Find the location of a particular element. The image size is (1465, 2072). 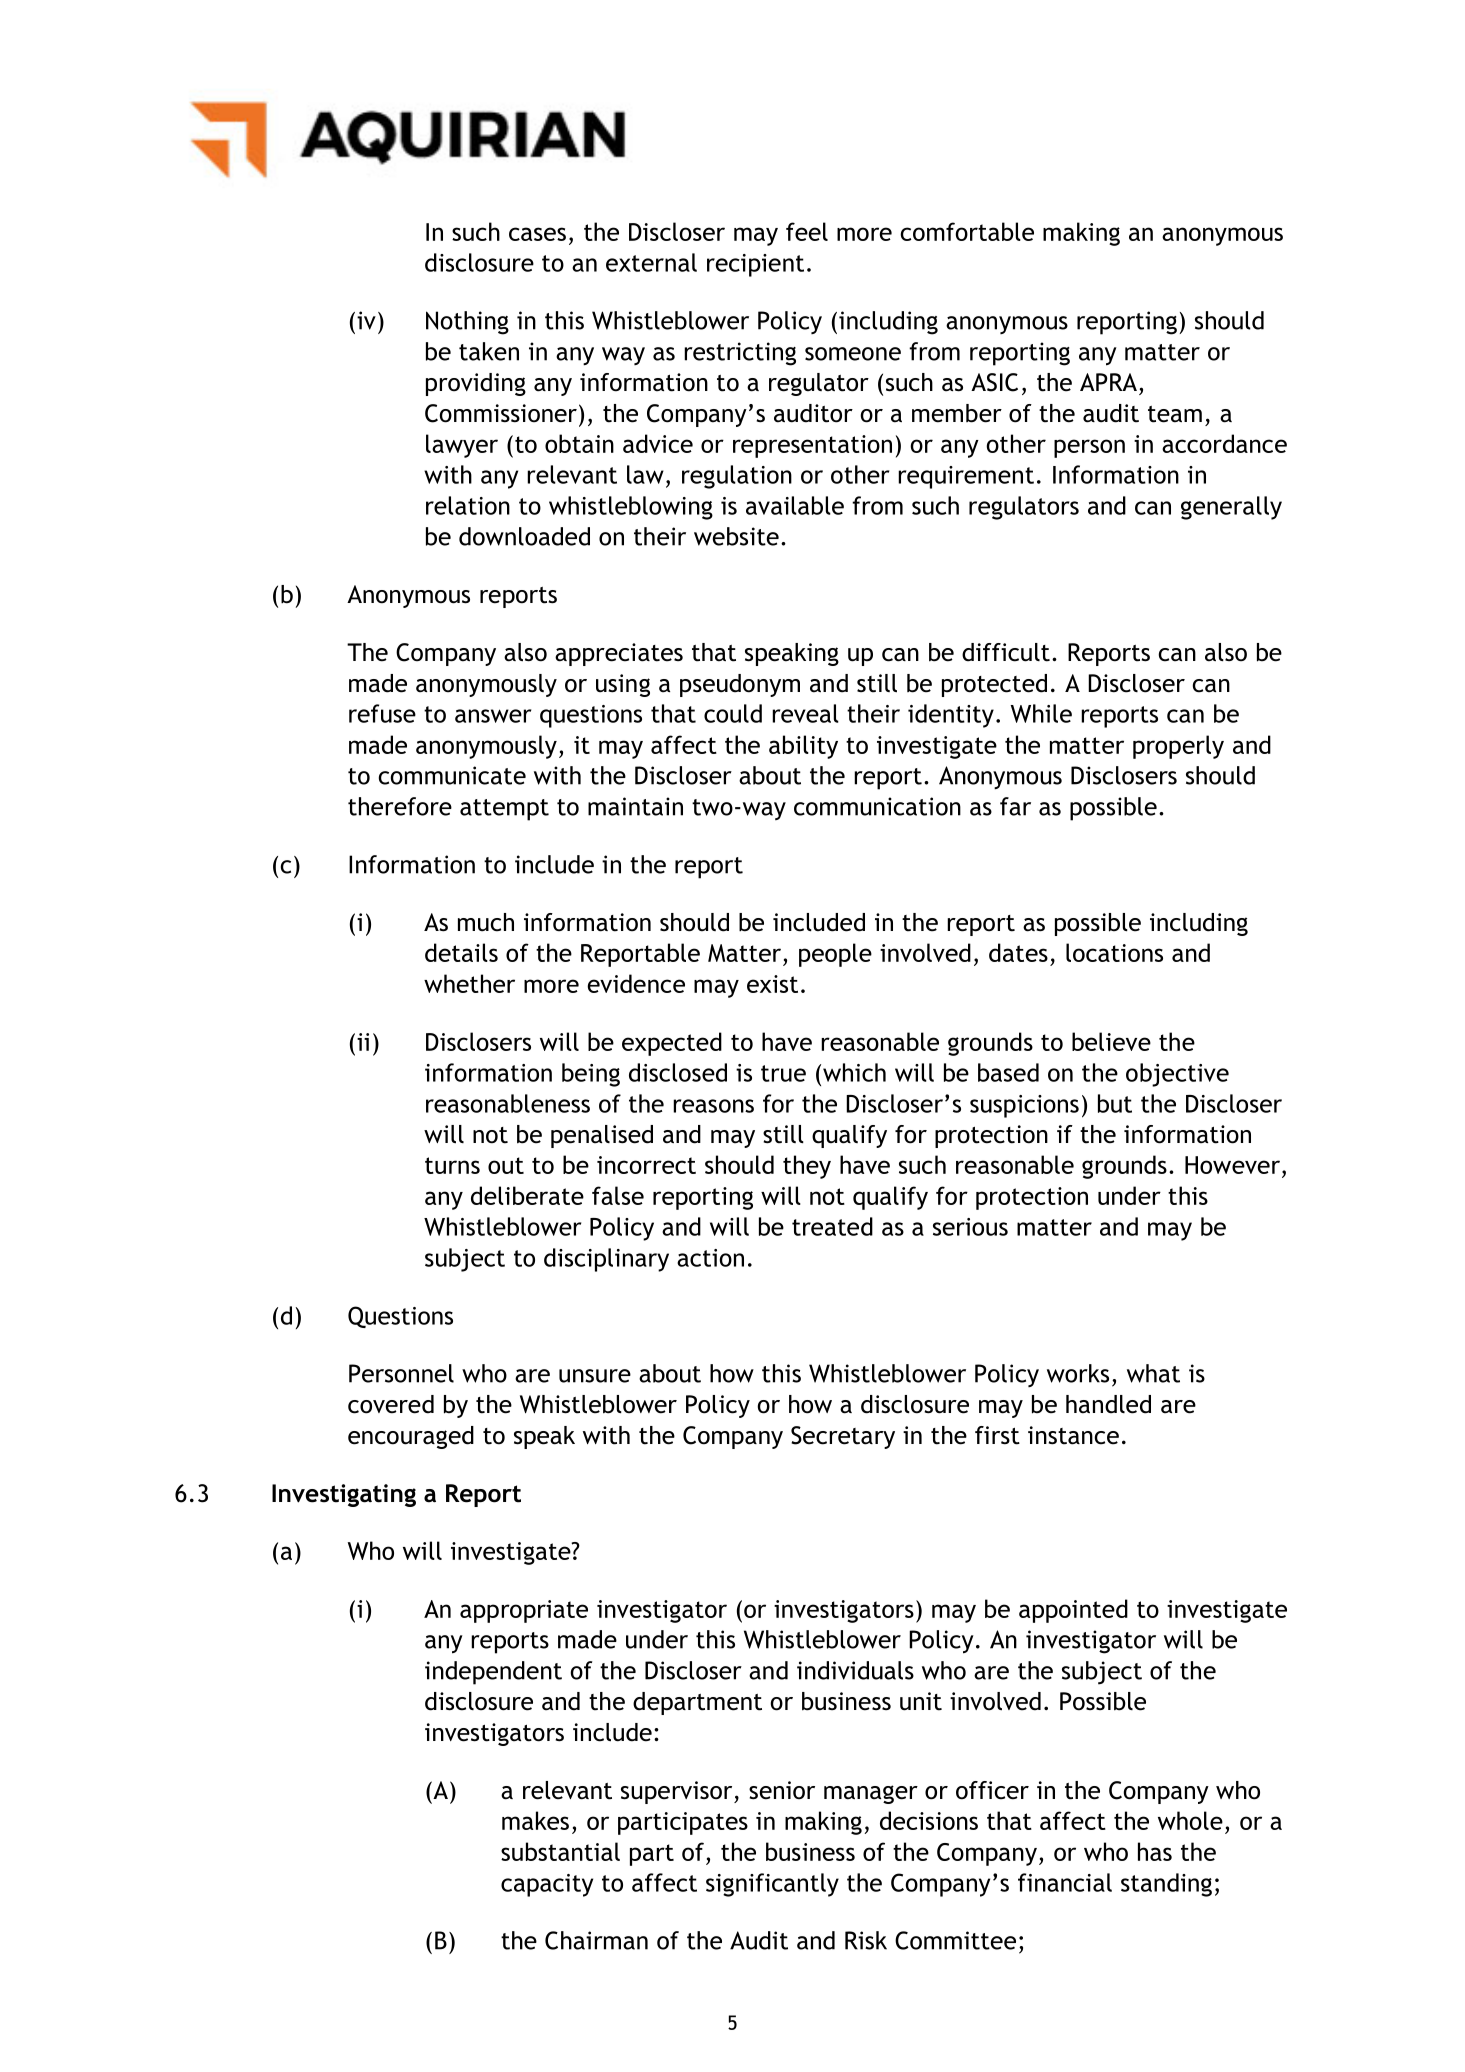

significantly is located at coordinates (772, 1885).
